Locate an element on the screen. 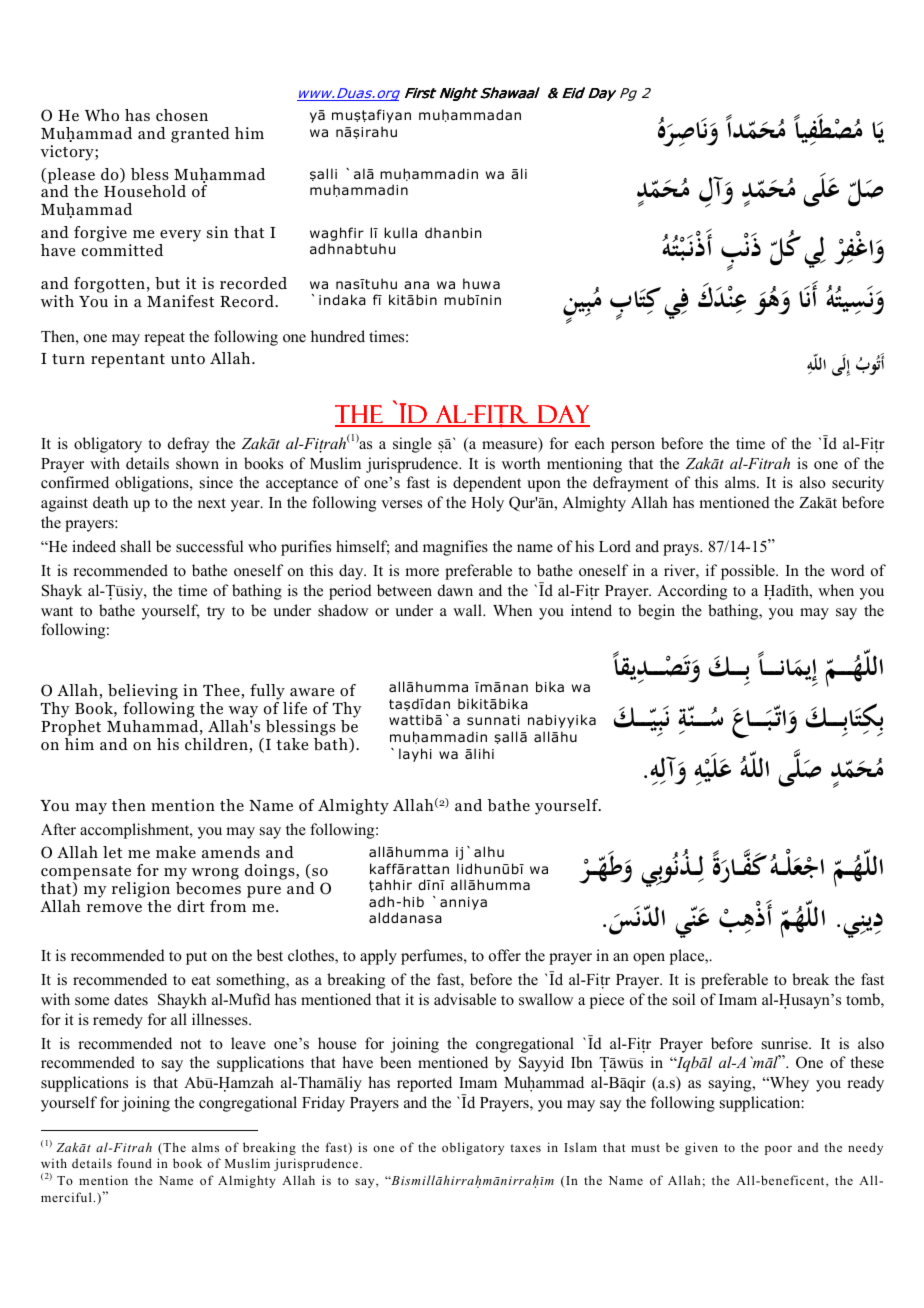 The width and height of the screenshot is (924, 1308). found is located at coordinates (135, 1163).
